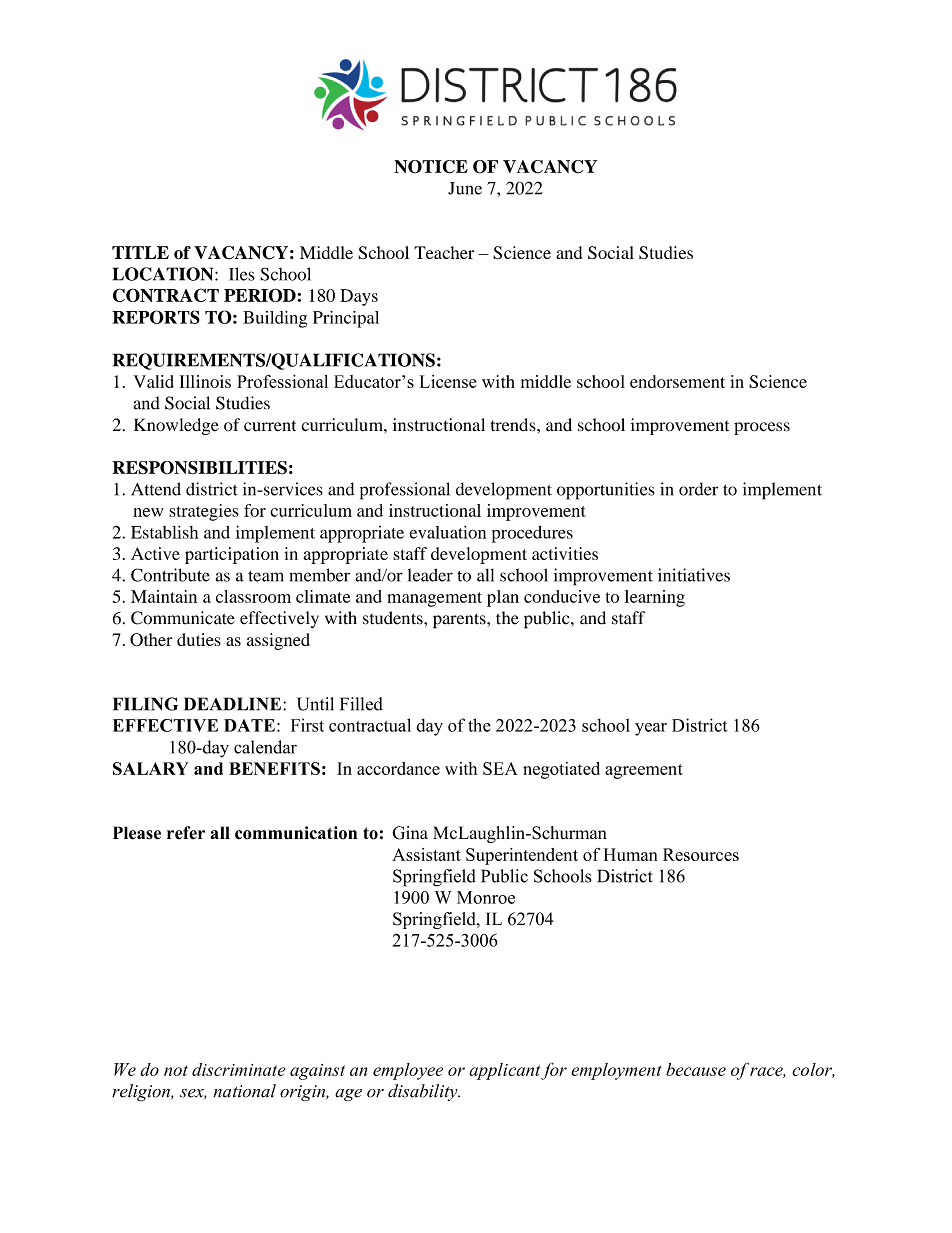 The width and height of the screenshot is (952, 1233). What do you see at coordinates (232, 704) in the screenshot?
I see `DEADLINE` at bounding box center [232, 704].
